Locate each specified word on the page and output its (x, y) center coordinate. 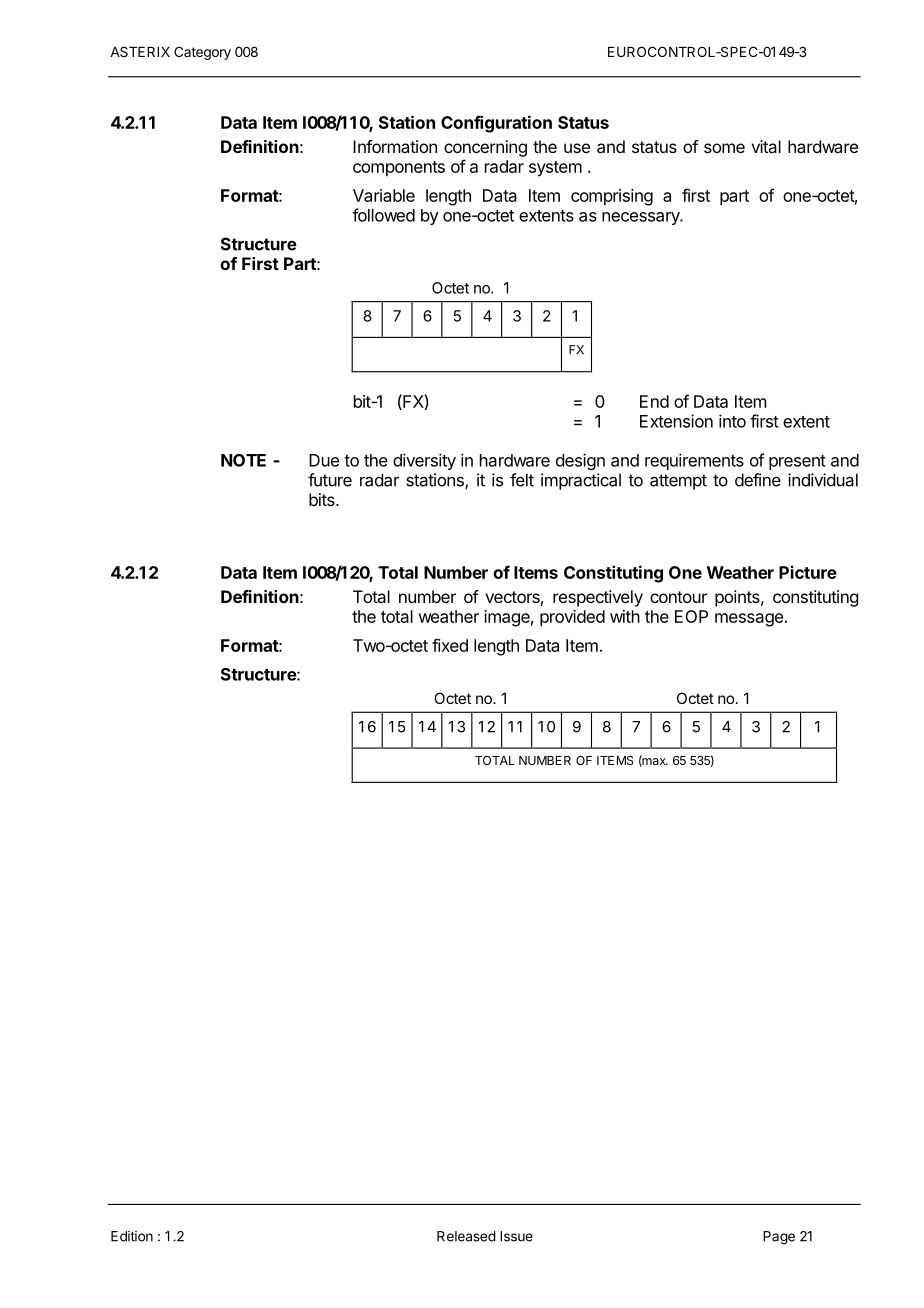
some (724, 148)
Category (202, 53)
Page (779, 1238)
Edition (132, 1236)
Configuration (496, 124)
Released (466, 1236)
